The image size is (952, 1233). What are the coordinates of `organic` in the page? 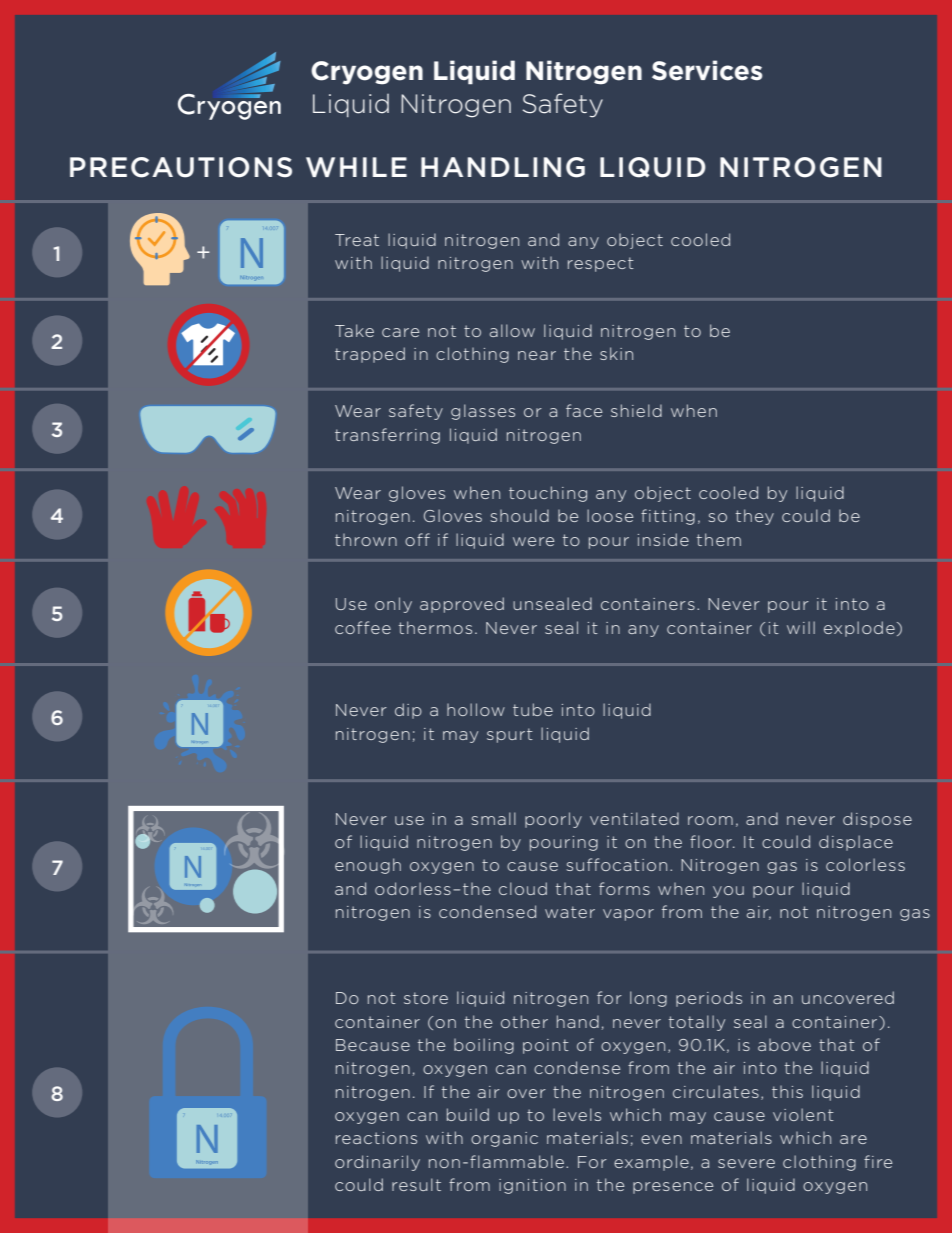 It's located at (504, 1139).
